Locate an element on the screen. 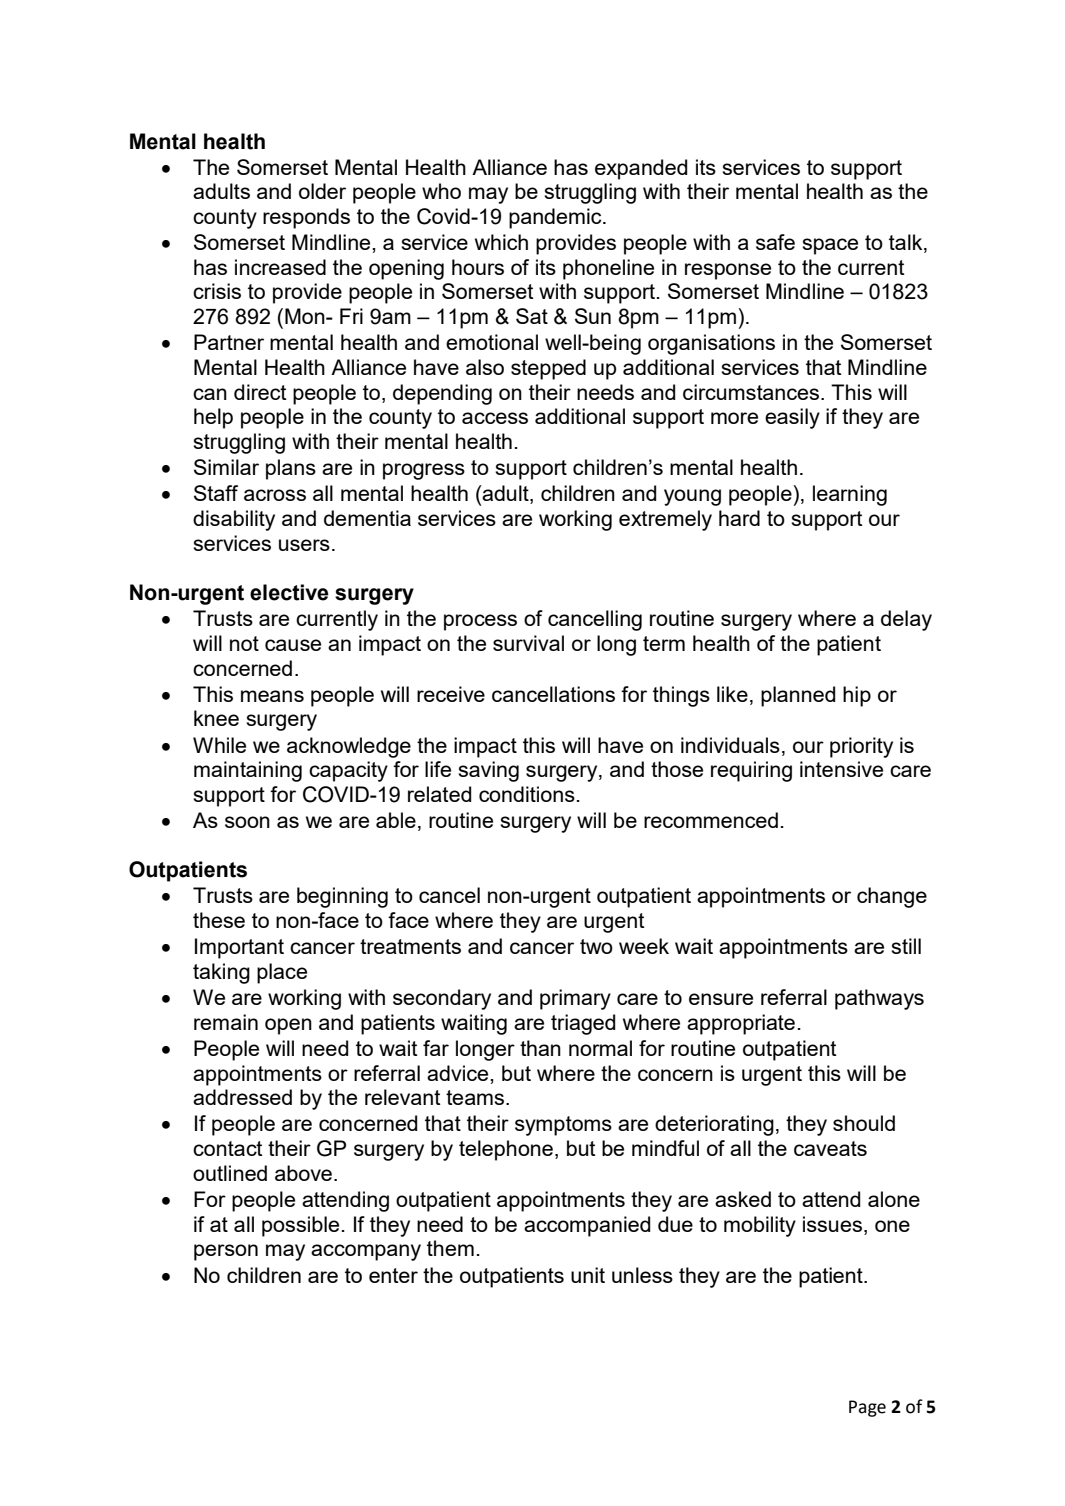 The height and width of the screenshot is (1506, 1065). maintaining is located at coordinates (248, 771).
